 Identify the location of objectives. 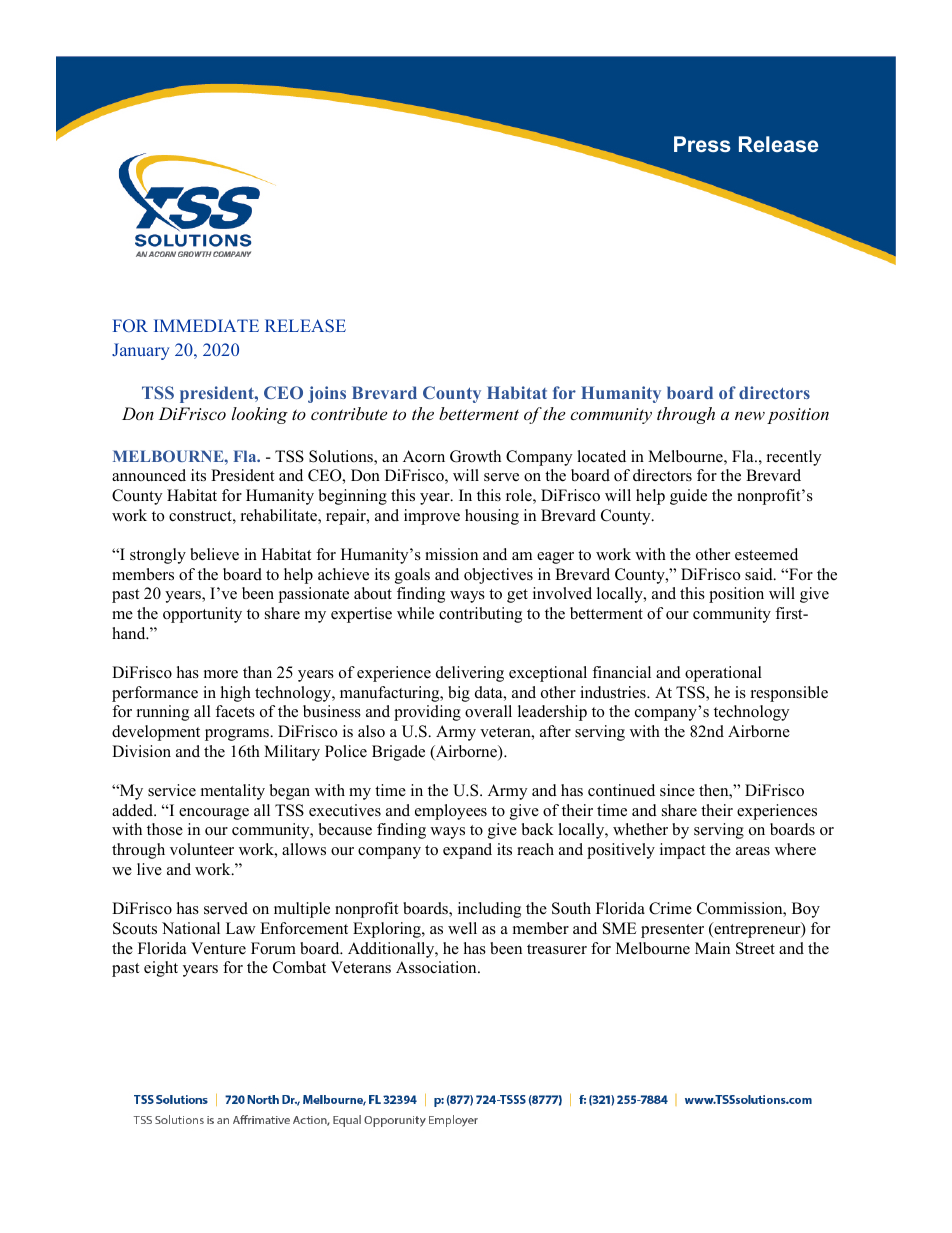
(498, 576).
